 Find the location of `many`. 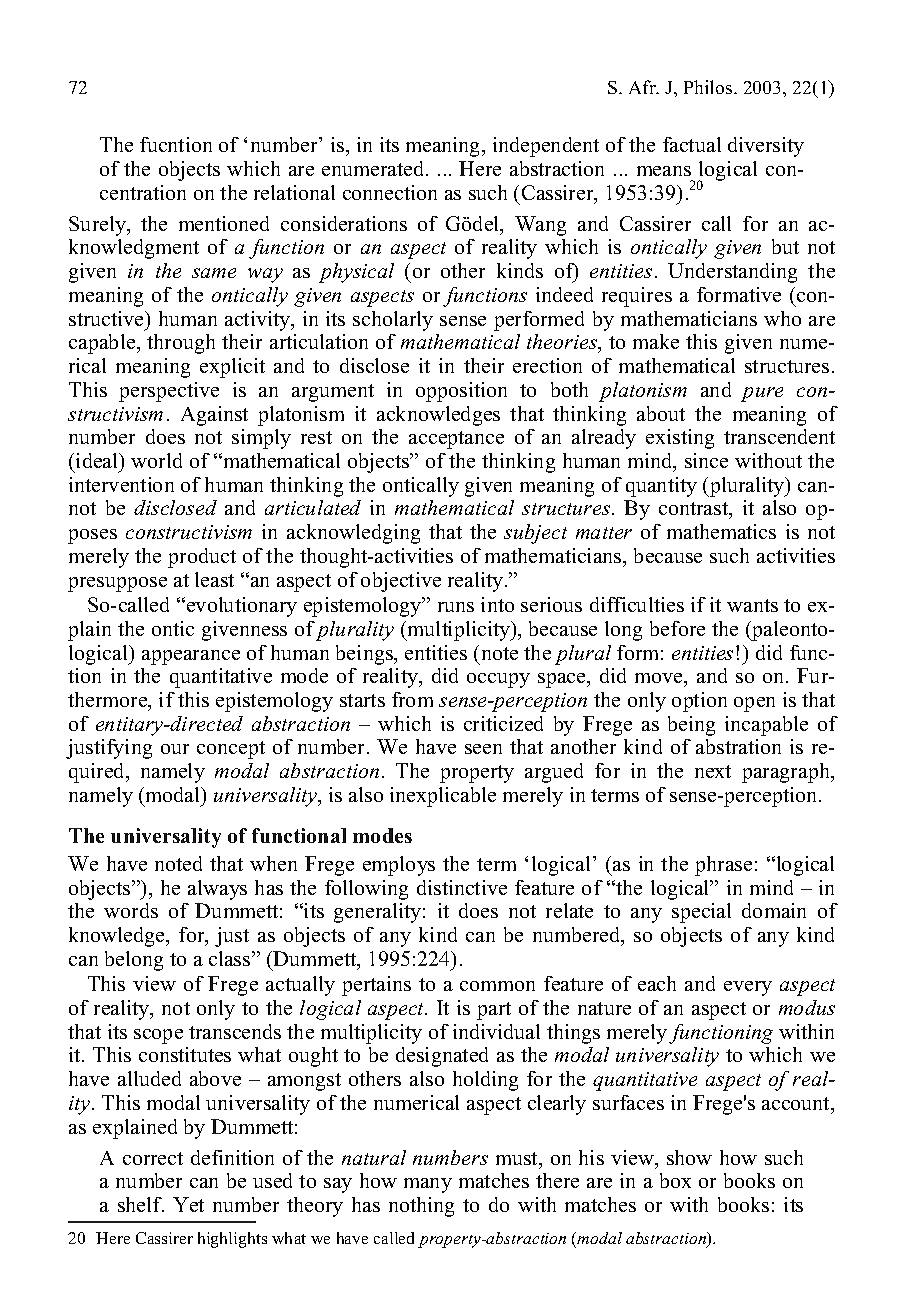

many is located at coordinates (428, 1185).
